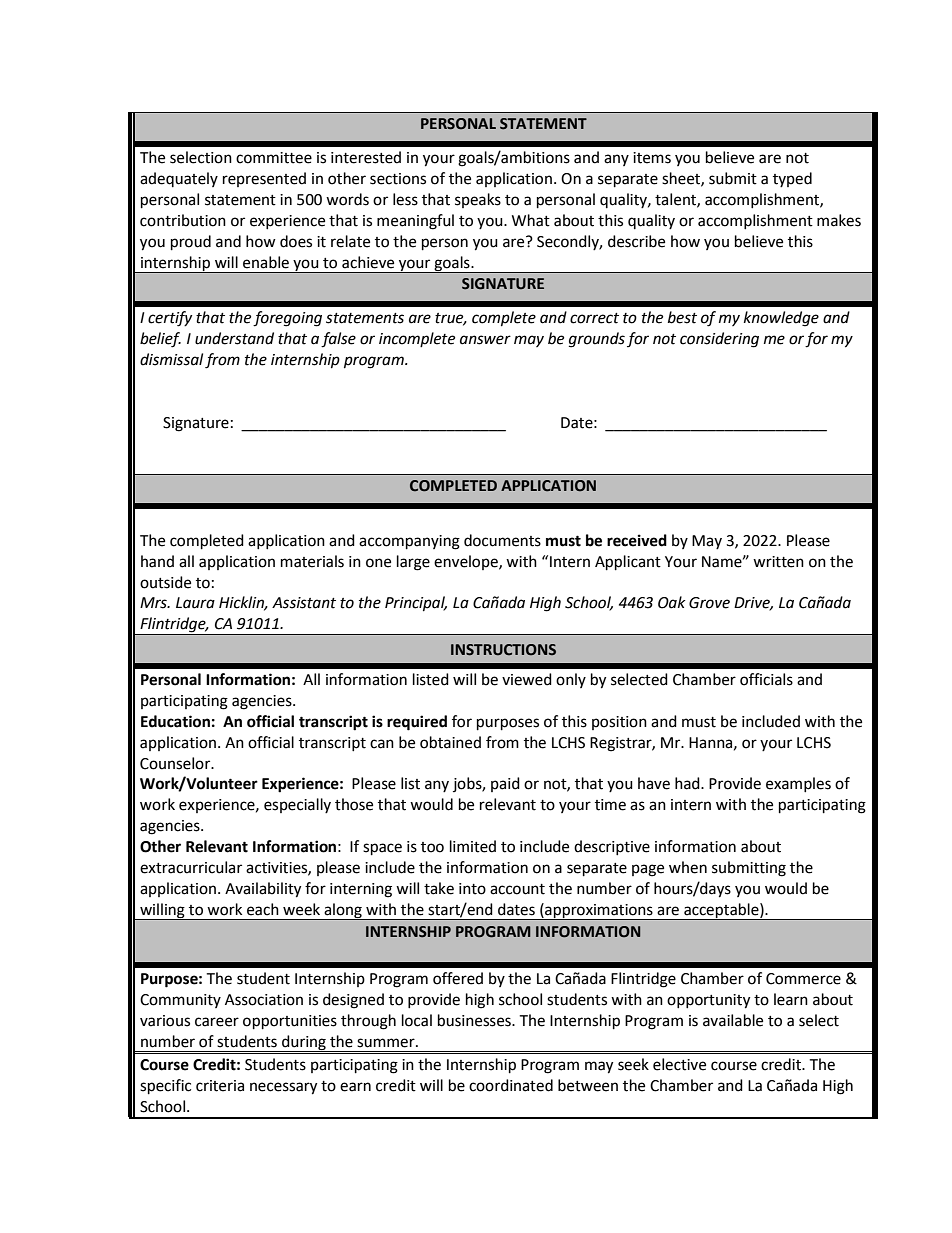  I want to click on INSTRUCTIONS, so click(503, 650).
